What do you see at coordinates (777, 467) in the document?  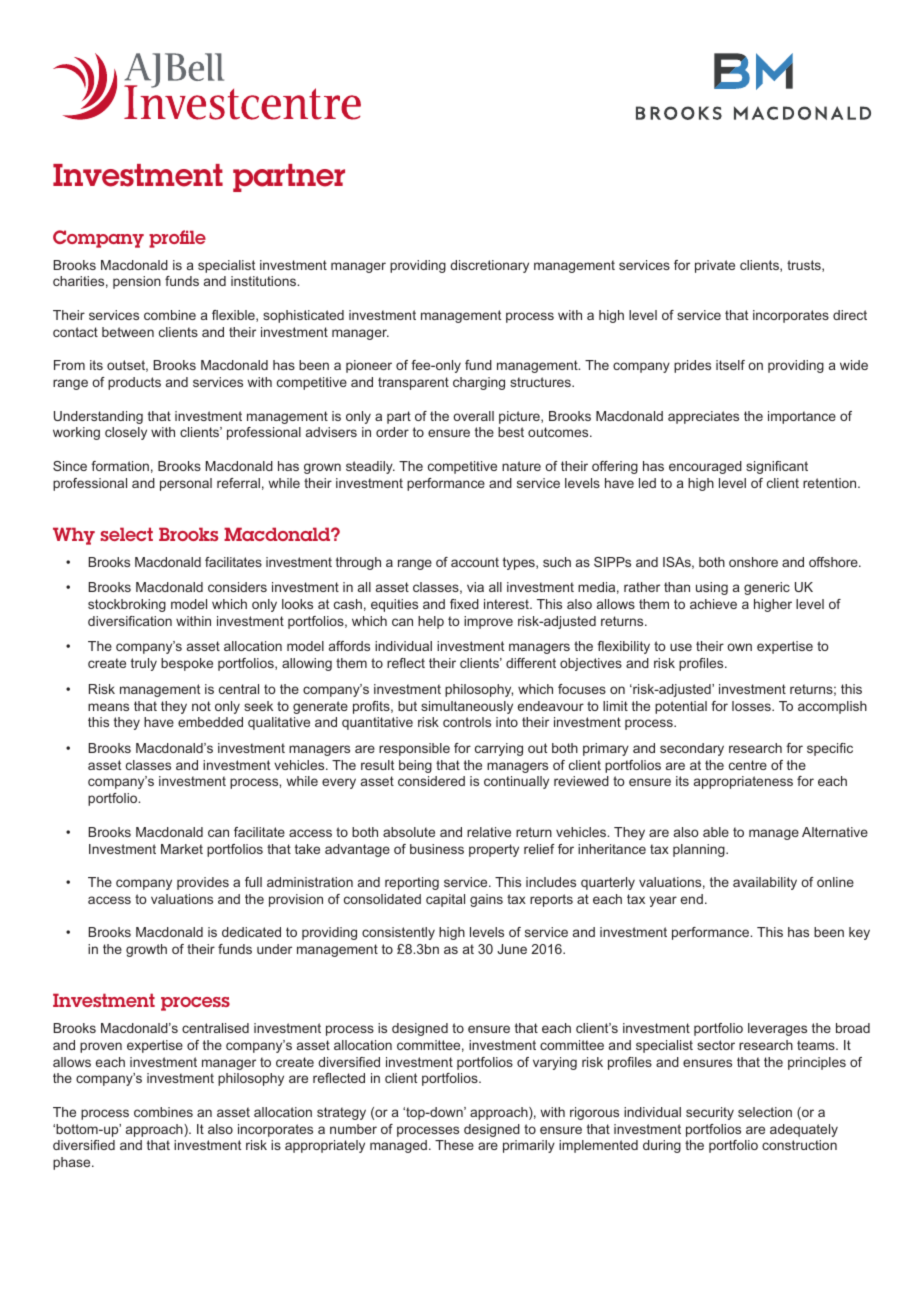 I see `significant` at bounding box center [777, 467].
